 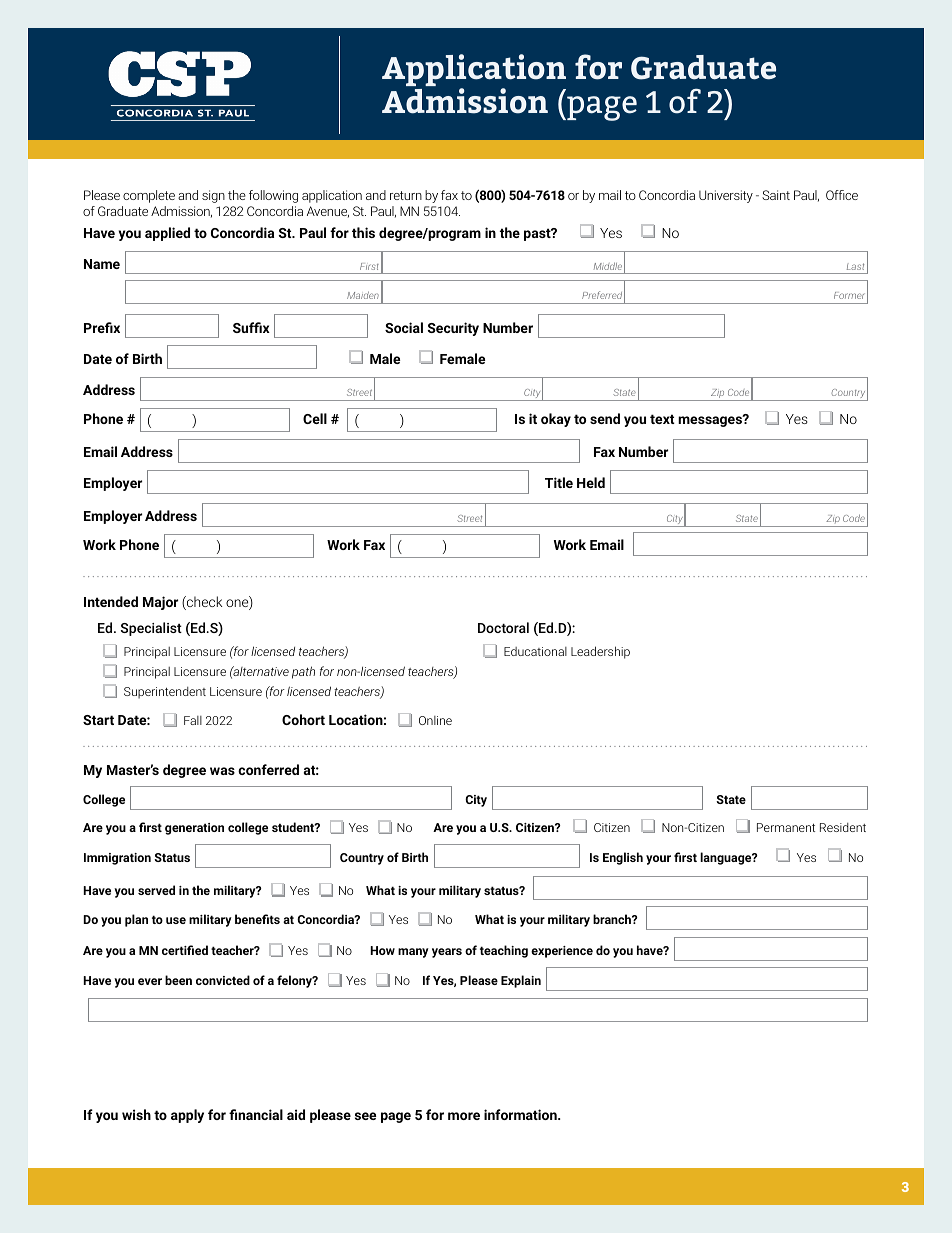 What do you see at coordinates (187, 1116) in the screenshot?
I see `apply` at bounding box center [187, 1116].
